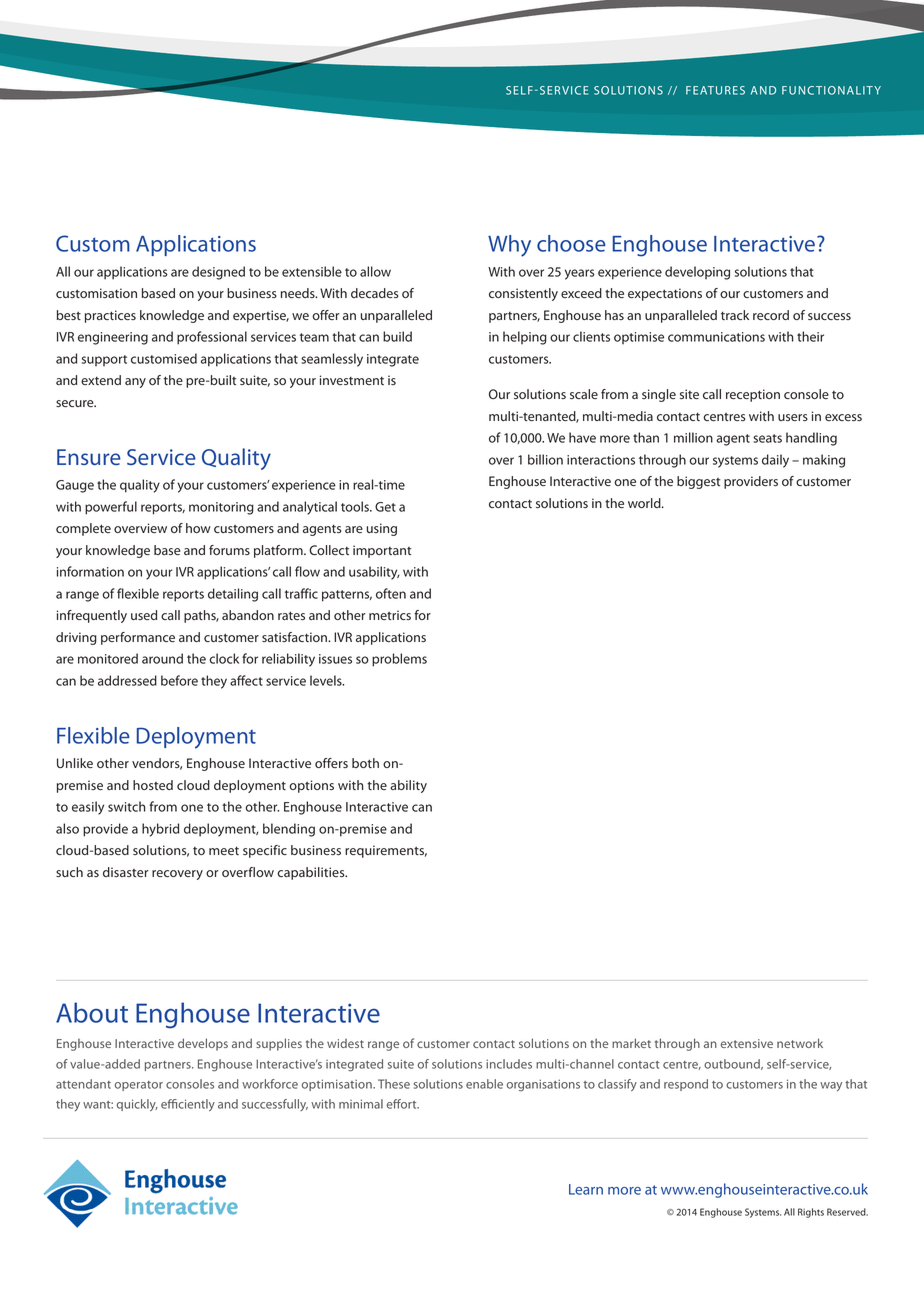 This document has width=924, height=1308. What do you see at coordinates (218, 273) in the document?
I see `designed` at bounding box center [218, 273].
